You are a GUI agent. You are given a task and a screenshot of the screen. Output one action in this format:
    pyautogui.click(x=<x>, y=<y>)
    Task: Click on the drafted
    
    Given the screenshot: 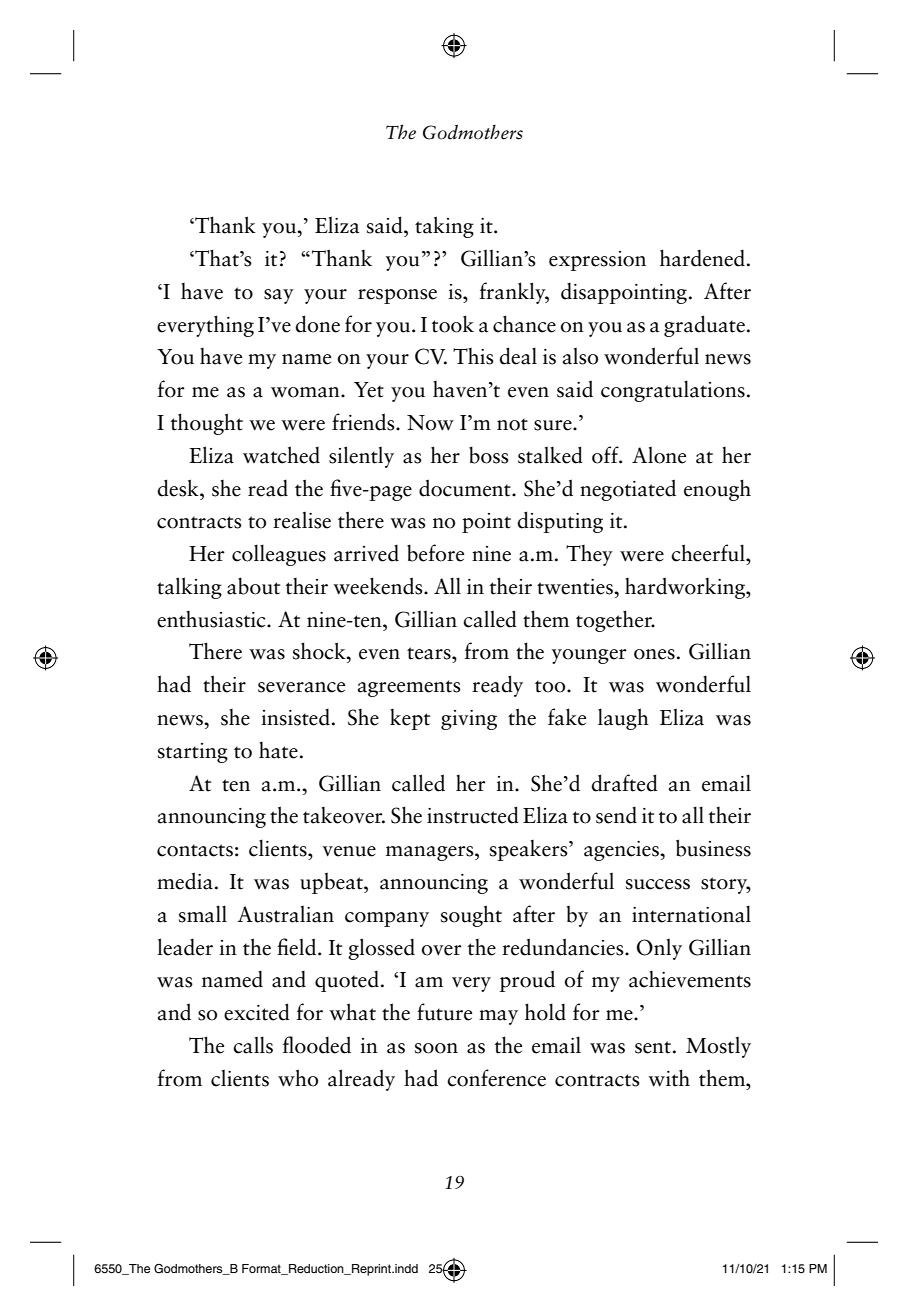 What is the action you would take?
    pyautogui.click(x=624, y=783)
